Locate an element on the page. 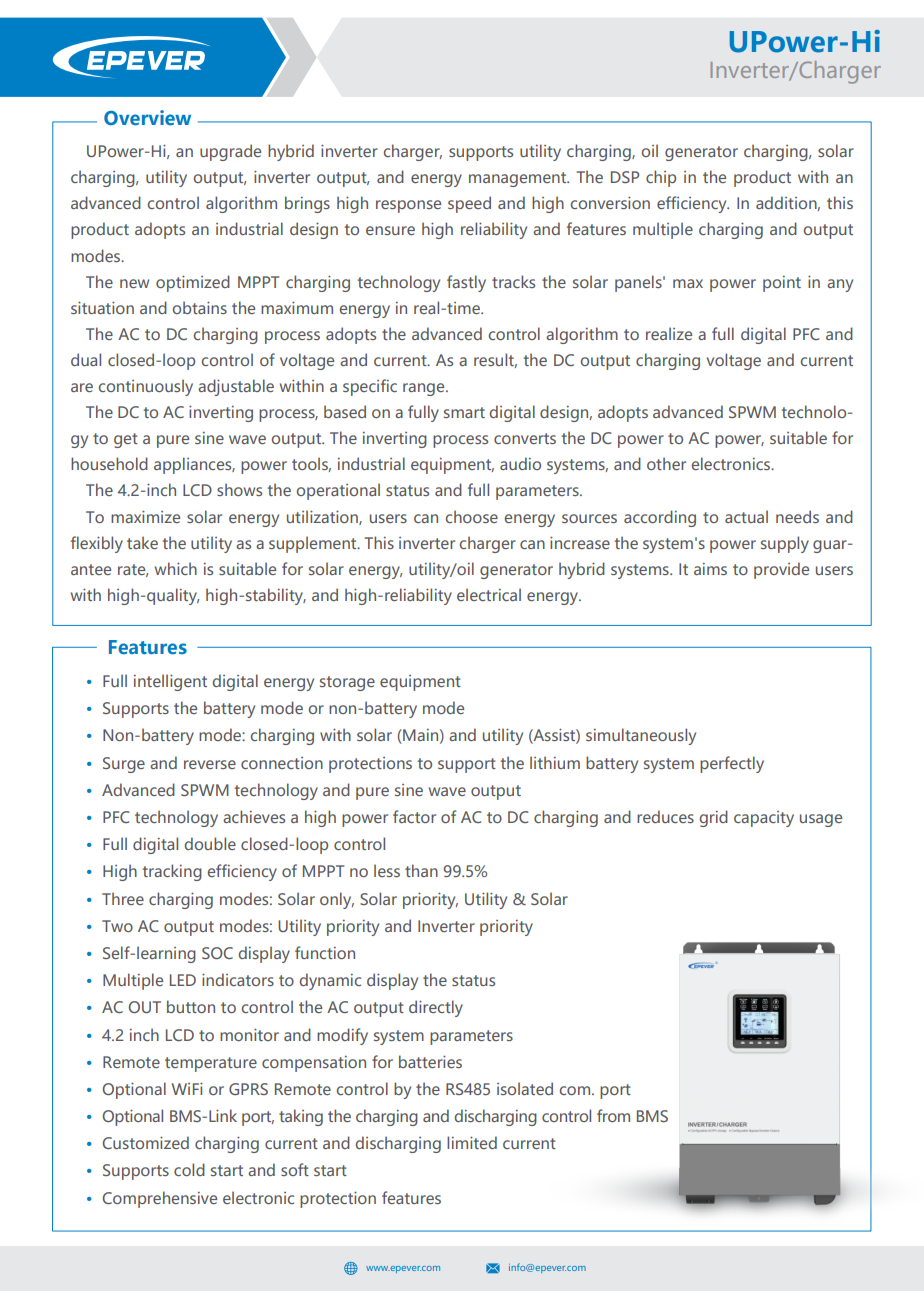 Image resolution: width=924 pixels, height=1308 pixels. choose is located at coordinates (472, 516).
